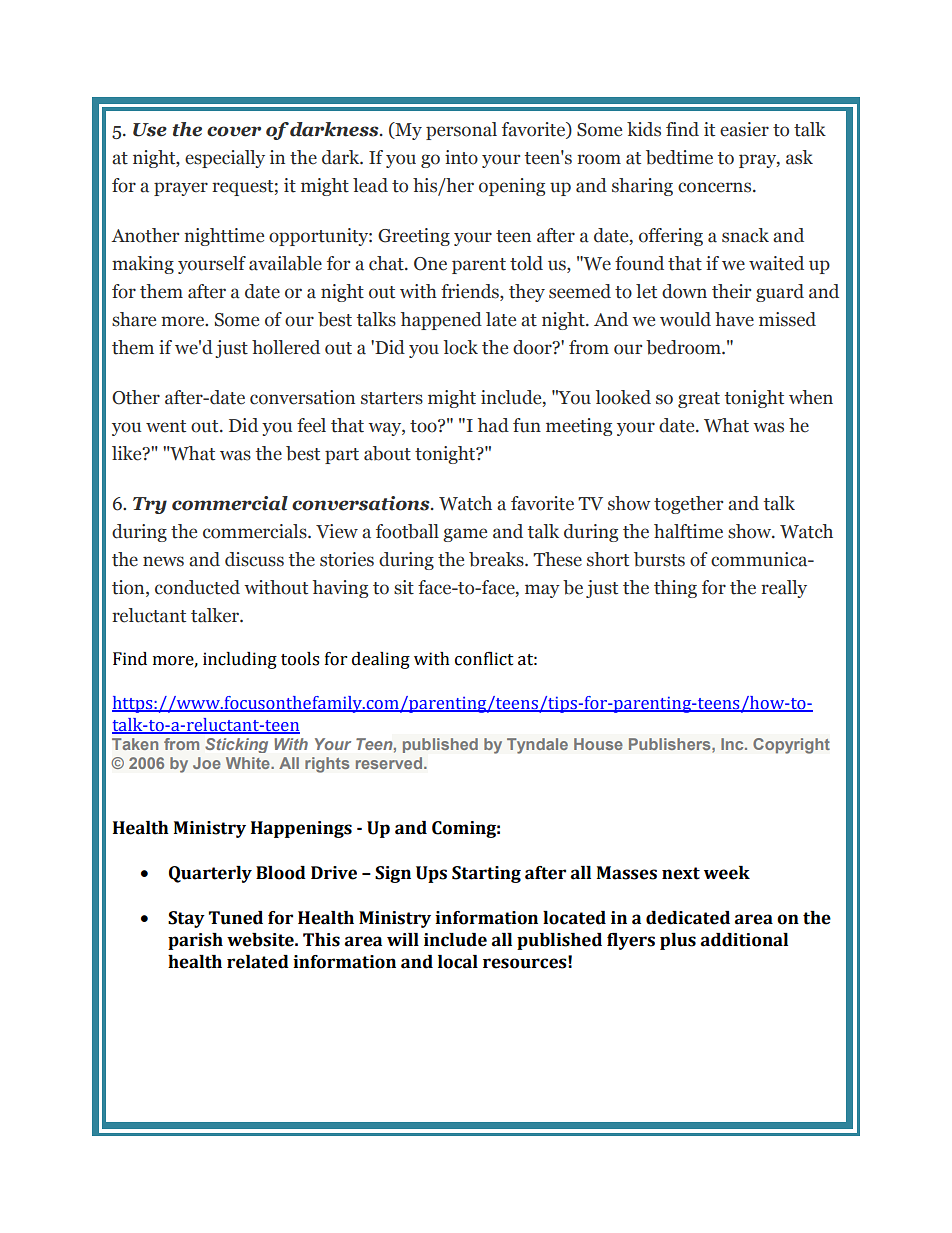 The width and height of the screenshot is (952, 1233). I want to click on great, so click(699, 400).
